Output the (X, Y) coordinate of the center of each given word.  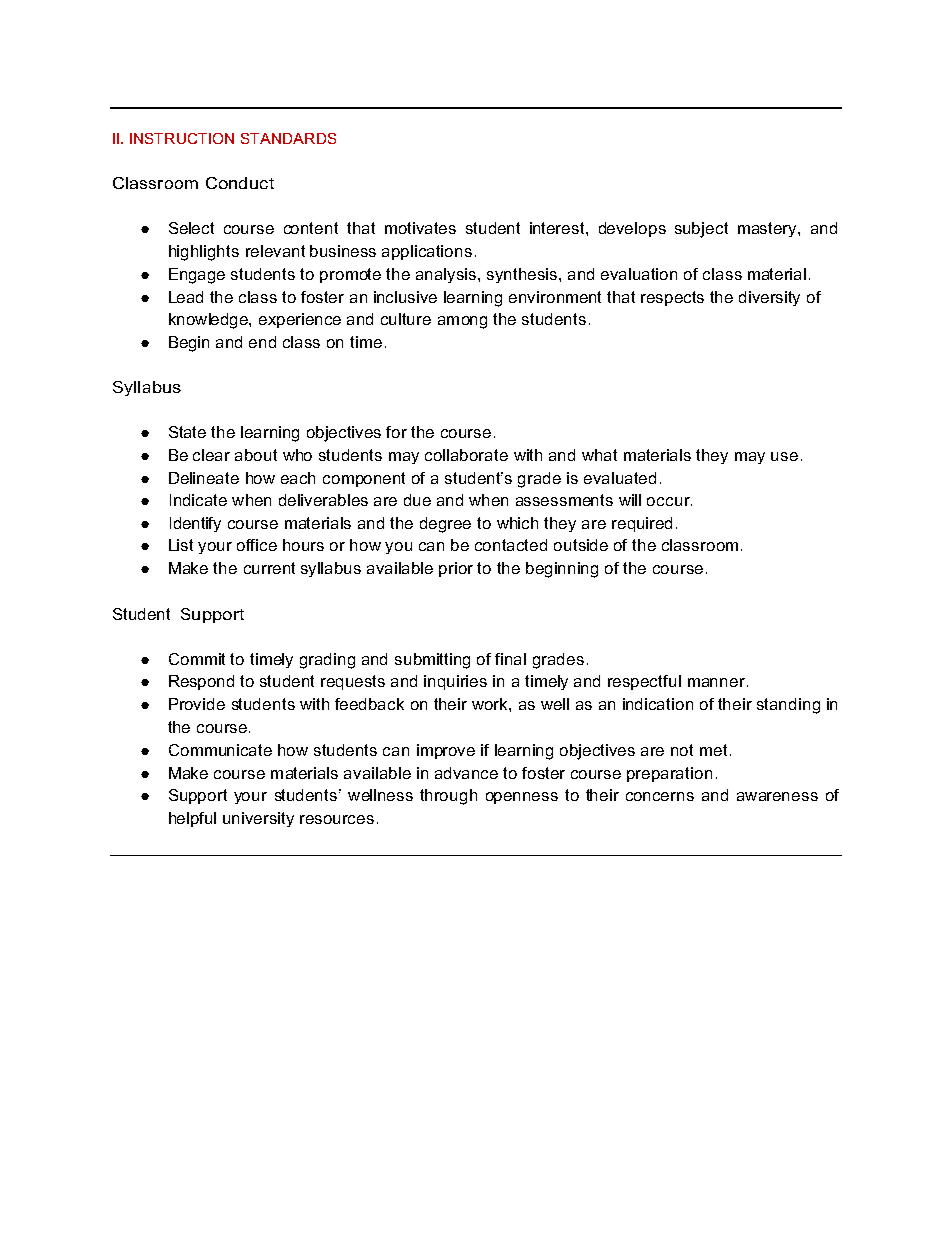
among (462, 322)
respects (672, 298)
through (448, 797)
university (258, 819)
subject (701, 230)
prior (456, 569)
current (269, 568)
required (642, 524)
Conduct (240, 183)
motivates (420, 228)
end (262, 342)
